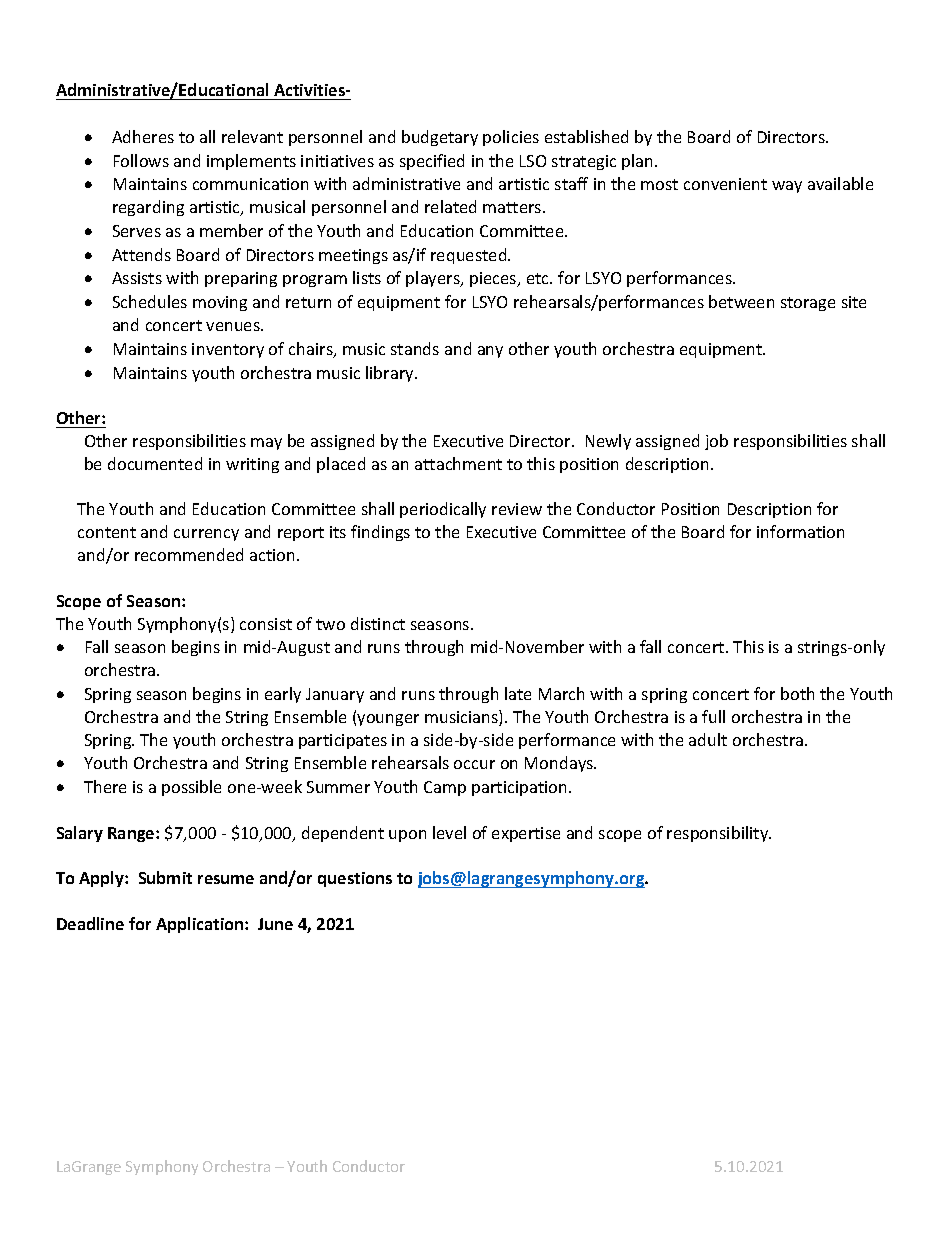 The height and width of the screenshot is (1233, 952). Describe the element at coordinates (432, 162) in the screenshot. I see `specified` at that location.
